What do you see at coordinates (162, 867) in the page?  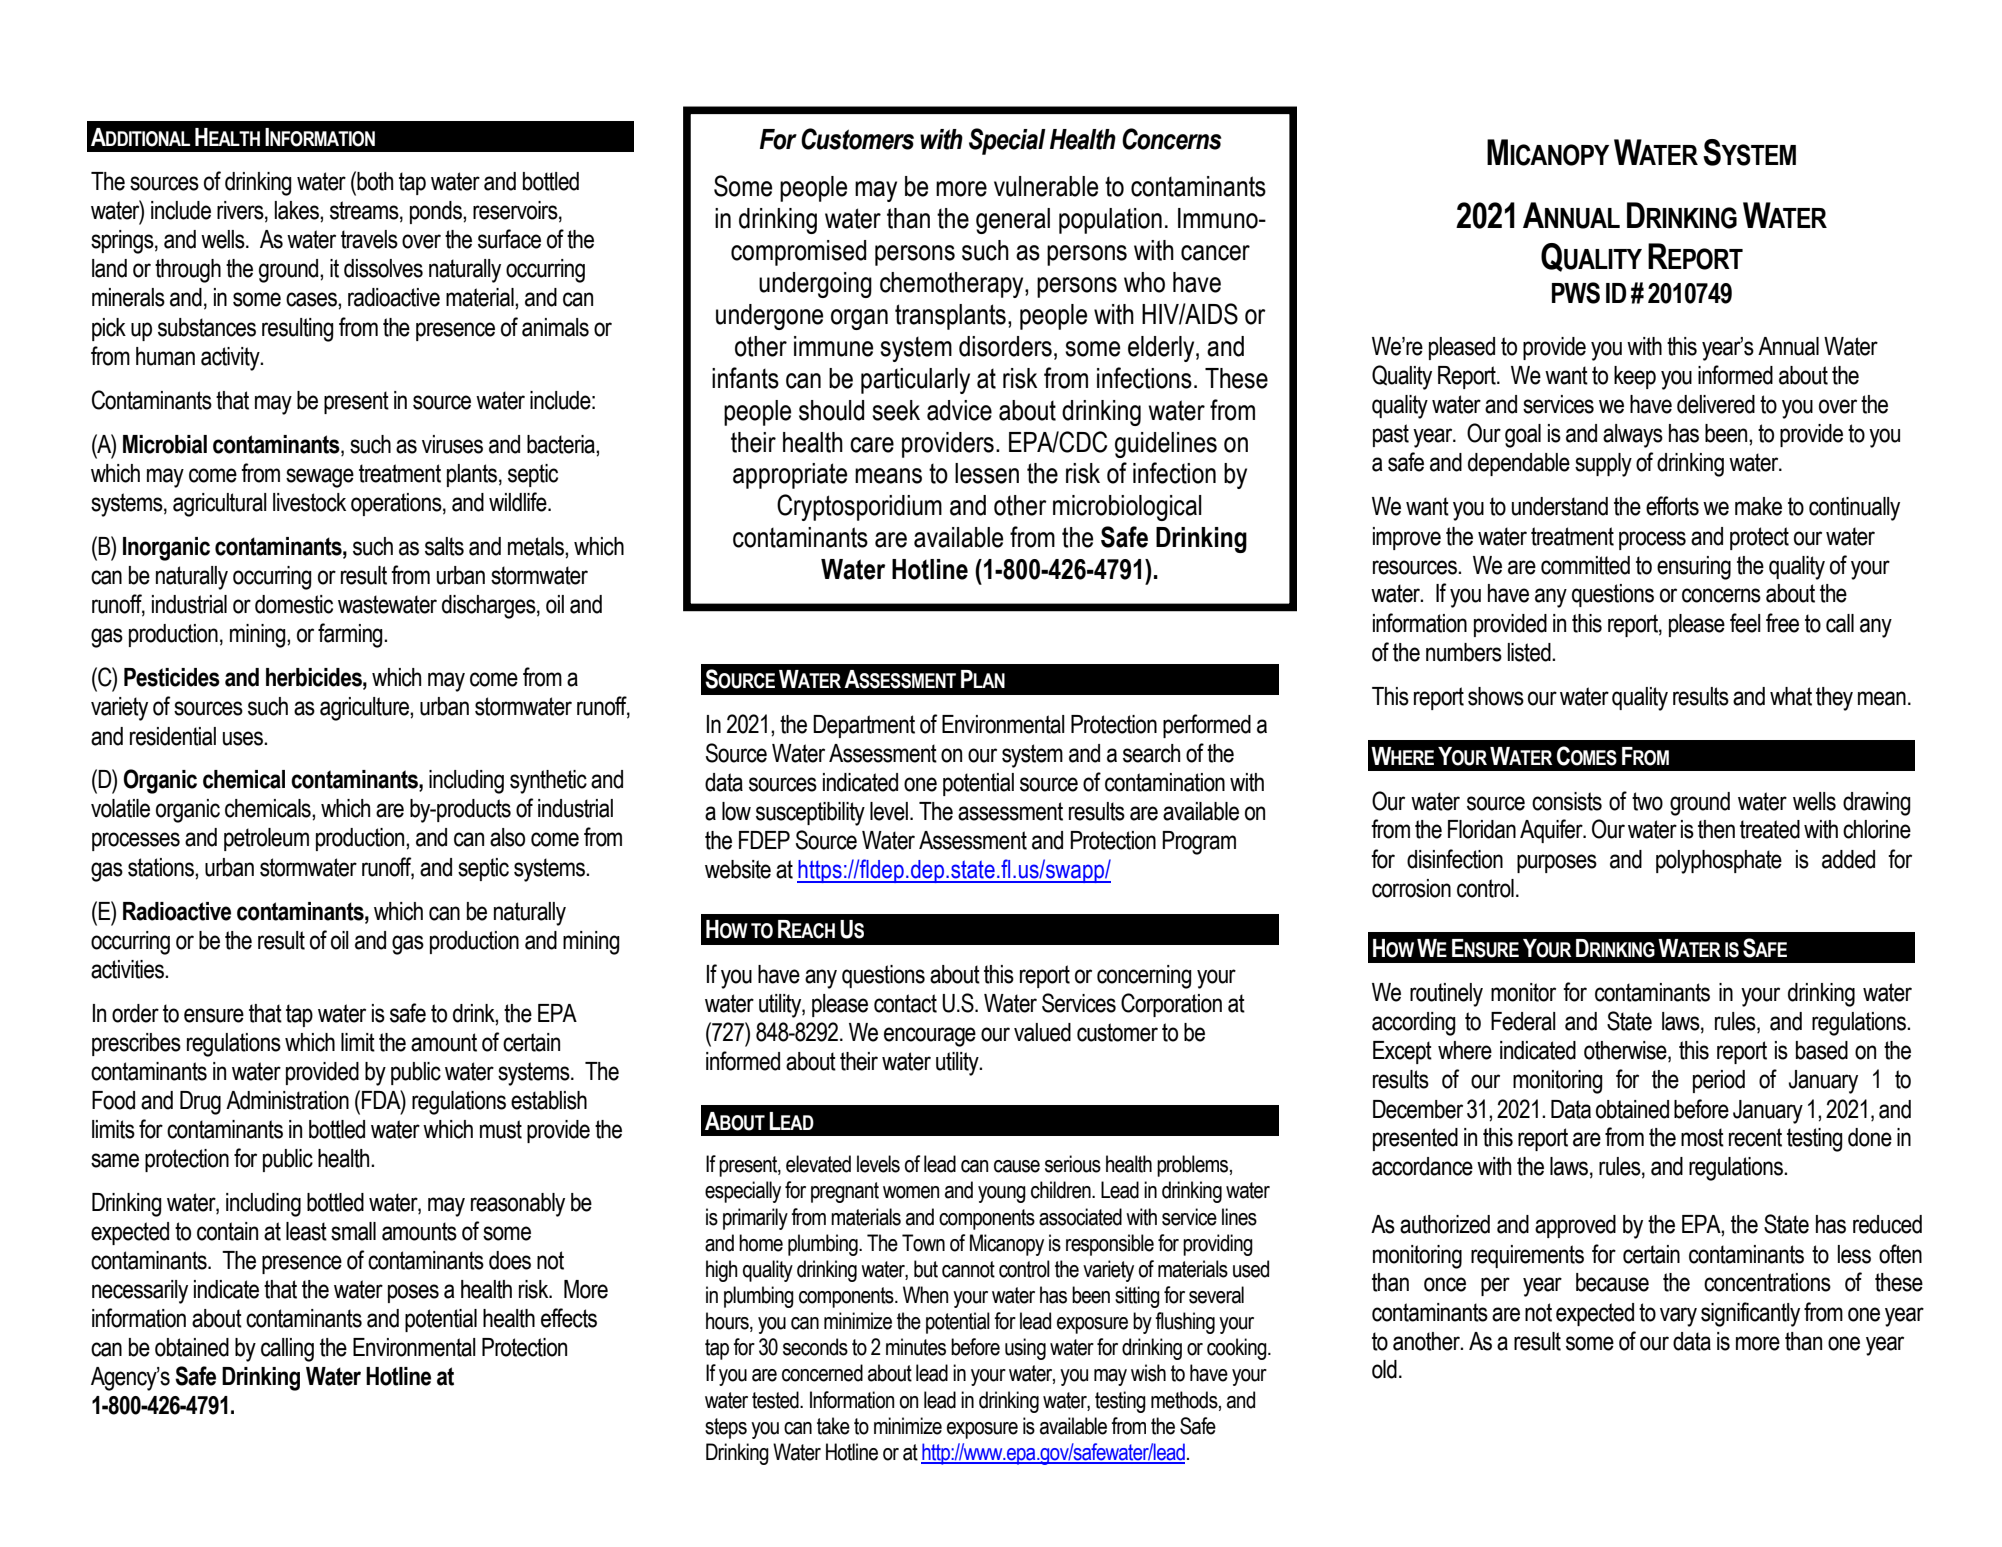 I see `stations` at bounding box center [162, 867].
